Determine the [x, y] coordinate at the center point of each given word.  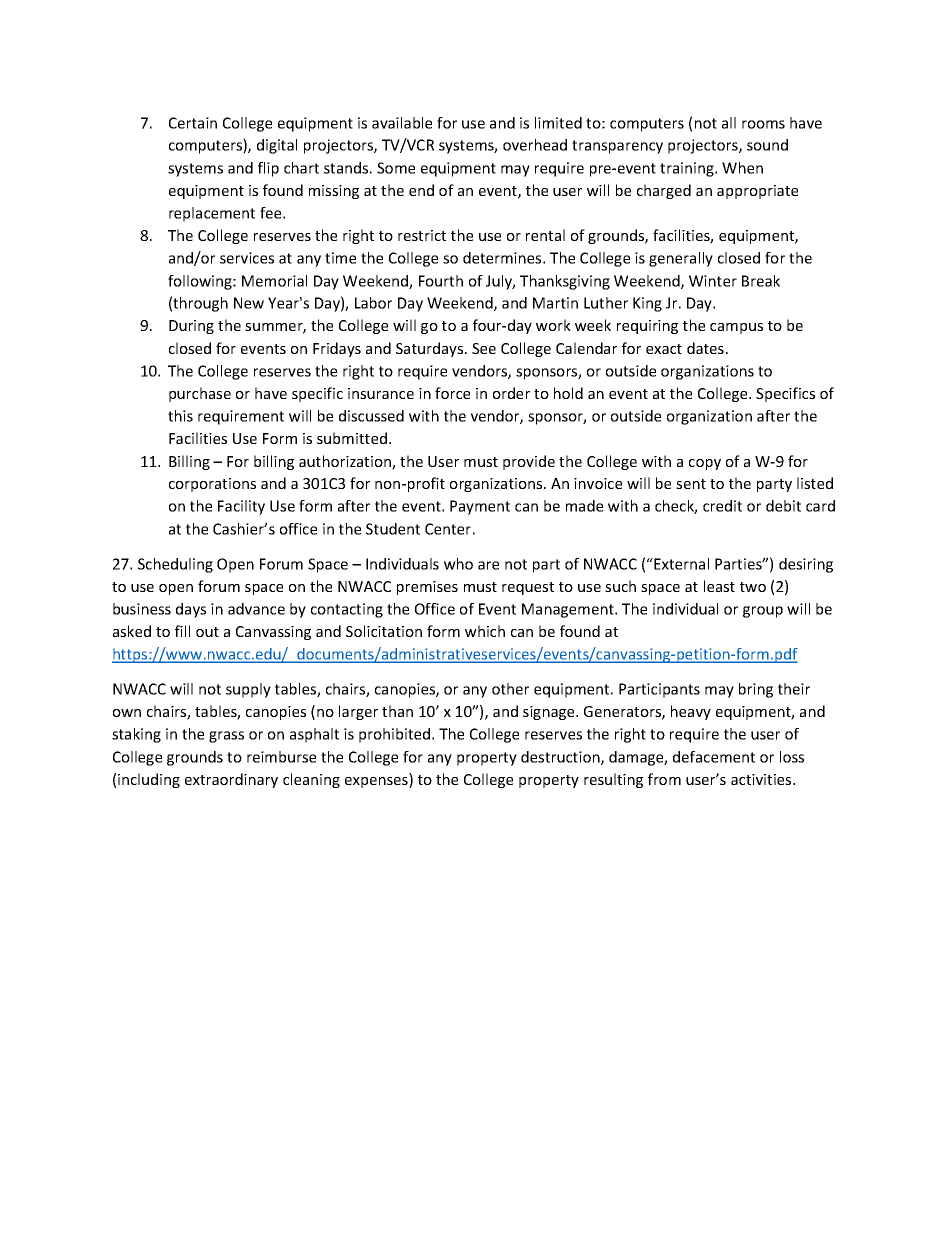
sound [767, 145]
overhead [535, 145]
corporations [212, 485]
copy [705, 464]
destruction [561, 758]
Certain [193, 123]
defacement [714, 757]
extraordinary [231, 780]
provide [529, 462]
